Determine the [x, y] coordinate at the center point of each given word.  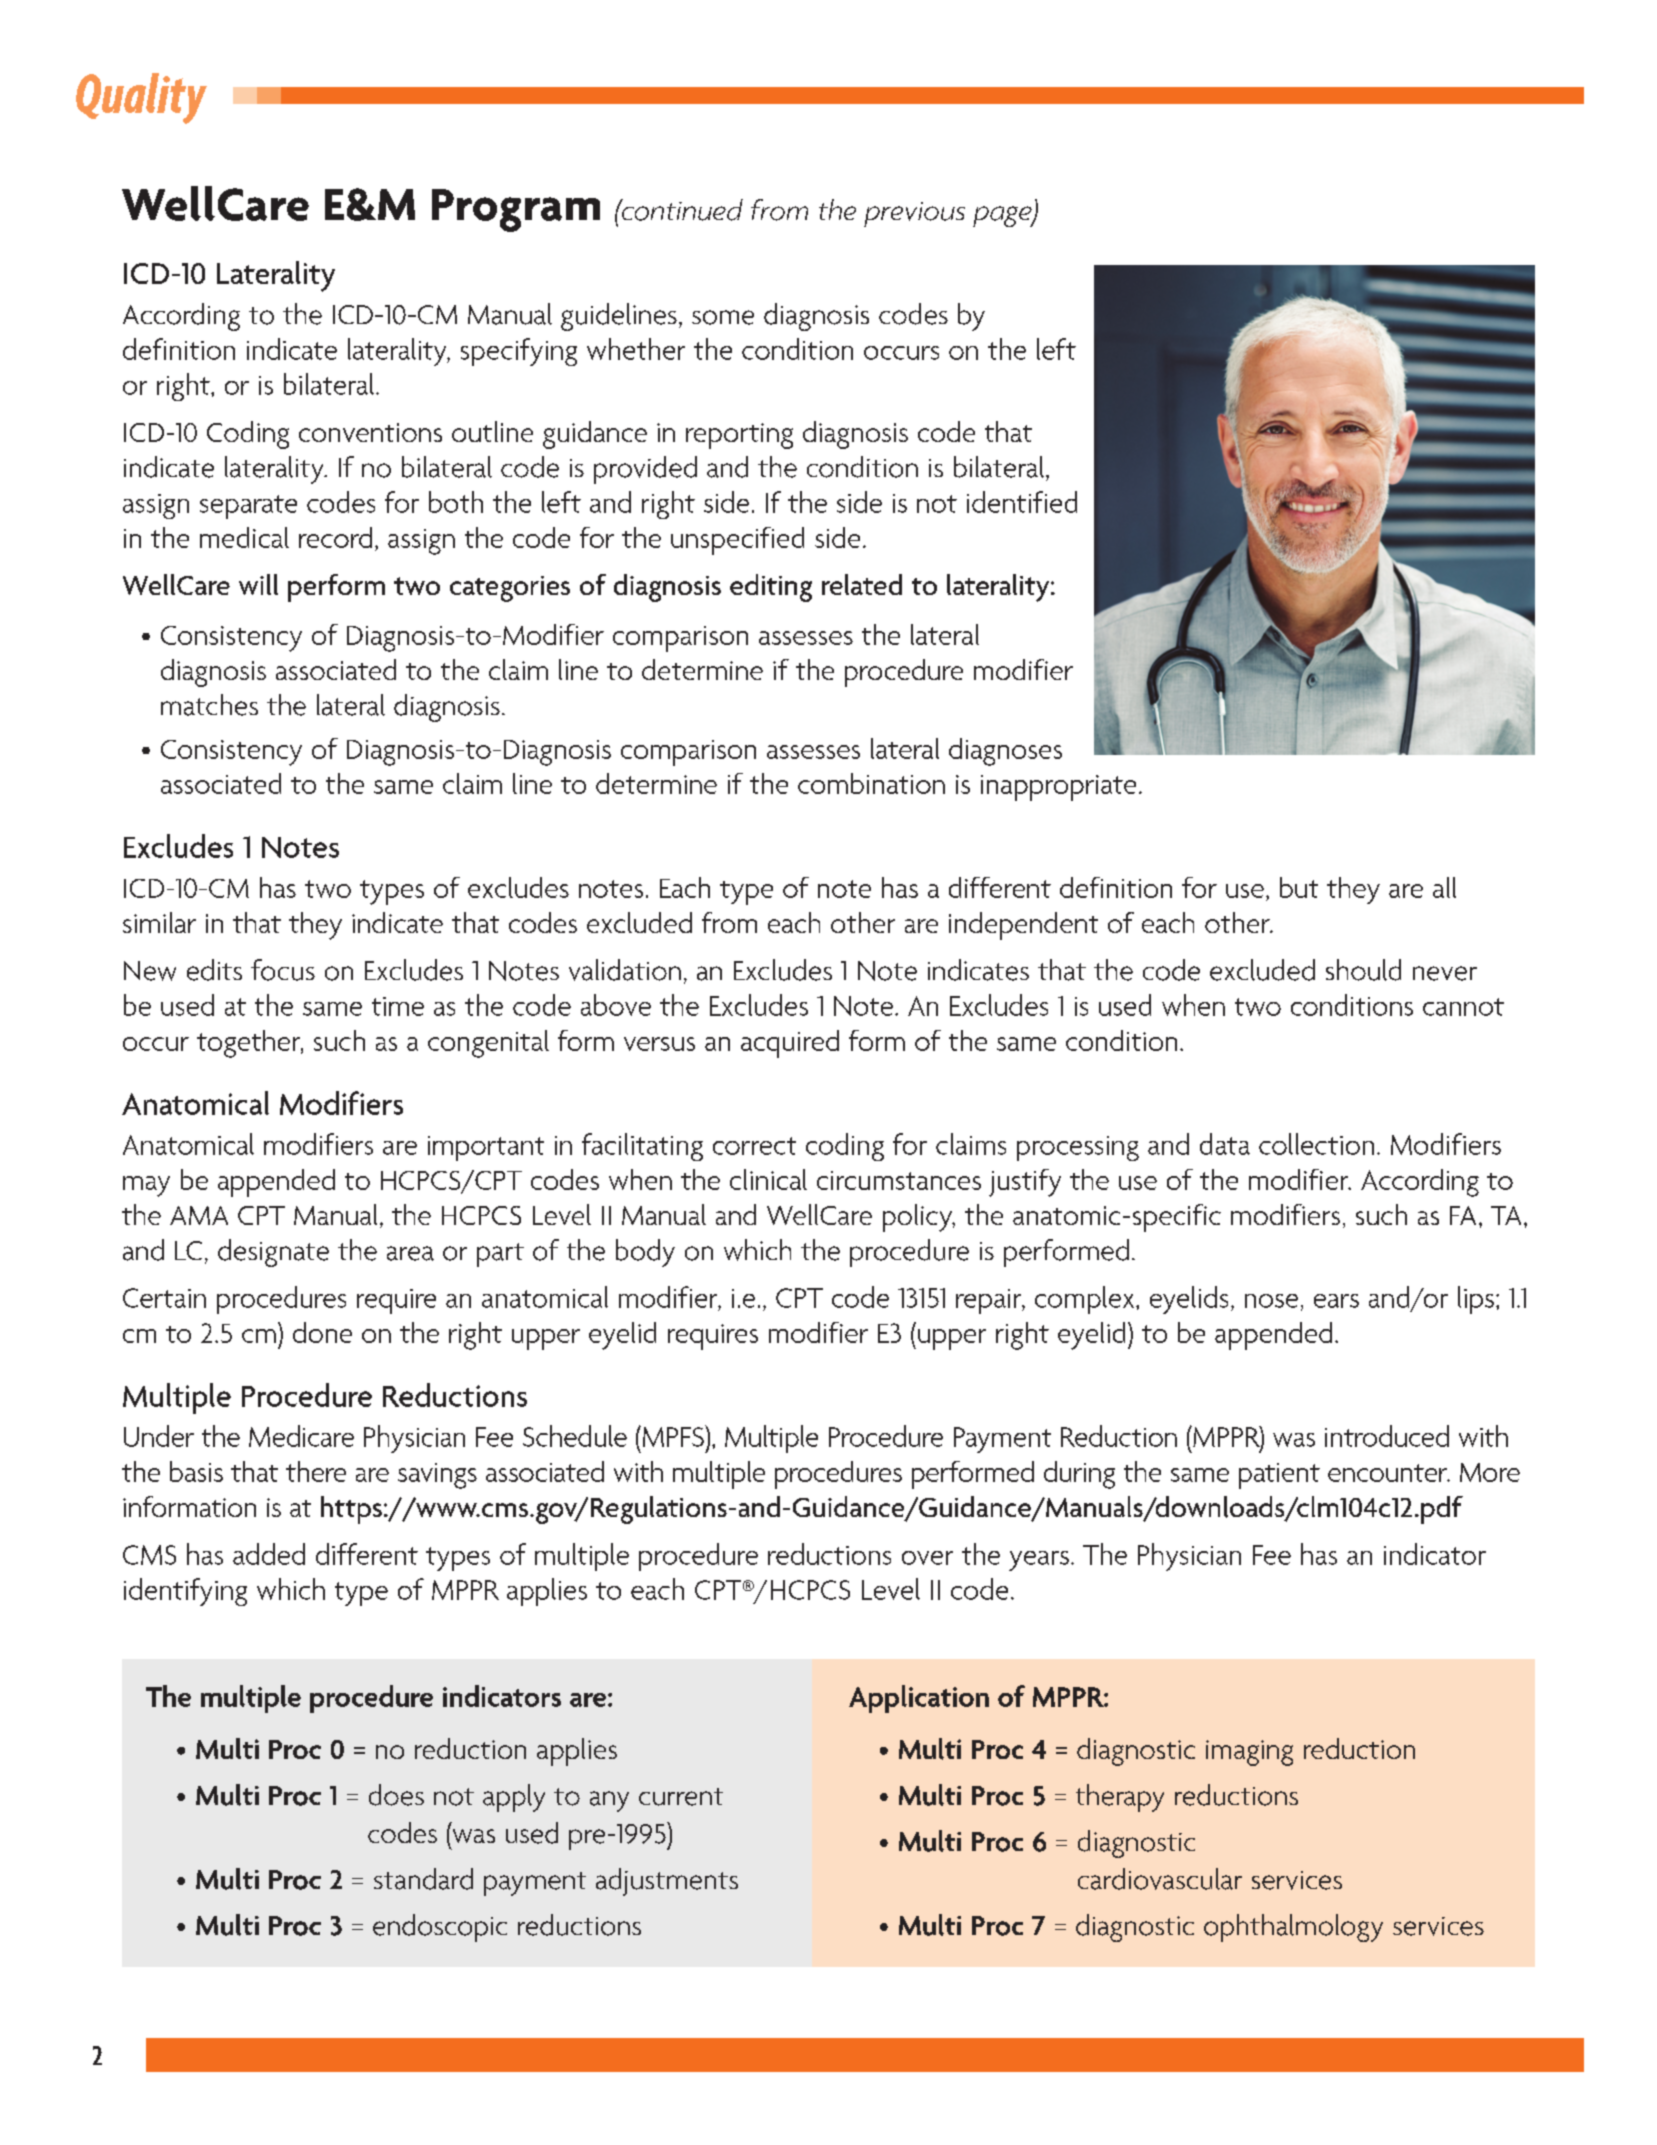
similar [159, 922]
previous [914, 214]
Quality [141, 98]
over [927, 1558]
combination [871, 783]
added [269, 1554]
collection [1316, 1144]
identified [1022, 502]
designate [273, 1253]
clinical [768, 1179]
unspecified [737, 541]
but [1299, 887]
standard [423, 1879]
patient [1279, 1476]
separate [248, 507]
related [862, 584]
